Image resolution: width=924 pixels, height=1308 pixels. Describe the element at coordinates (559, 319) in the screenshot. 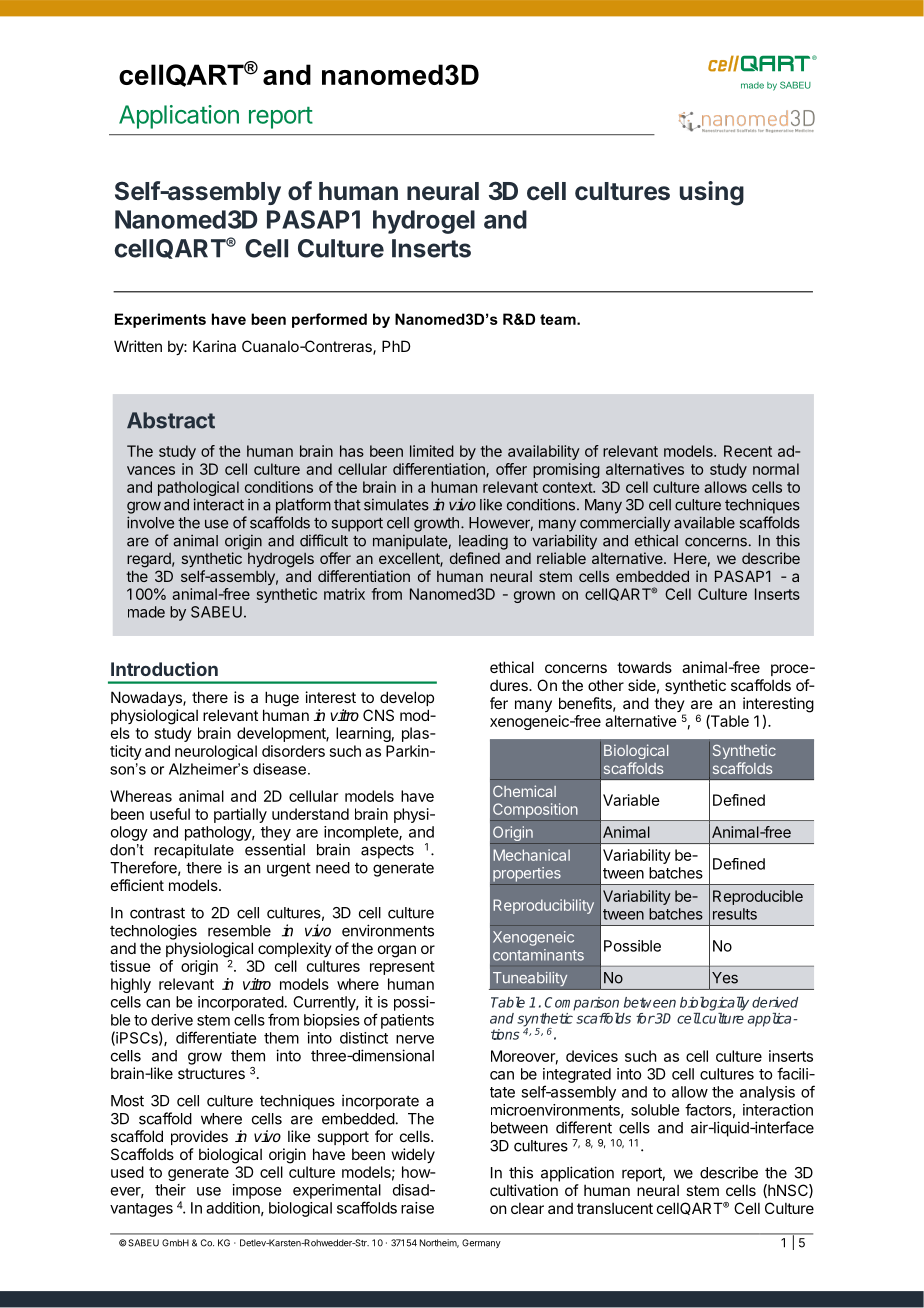

I see `team` at that location.
